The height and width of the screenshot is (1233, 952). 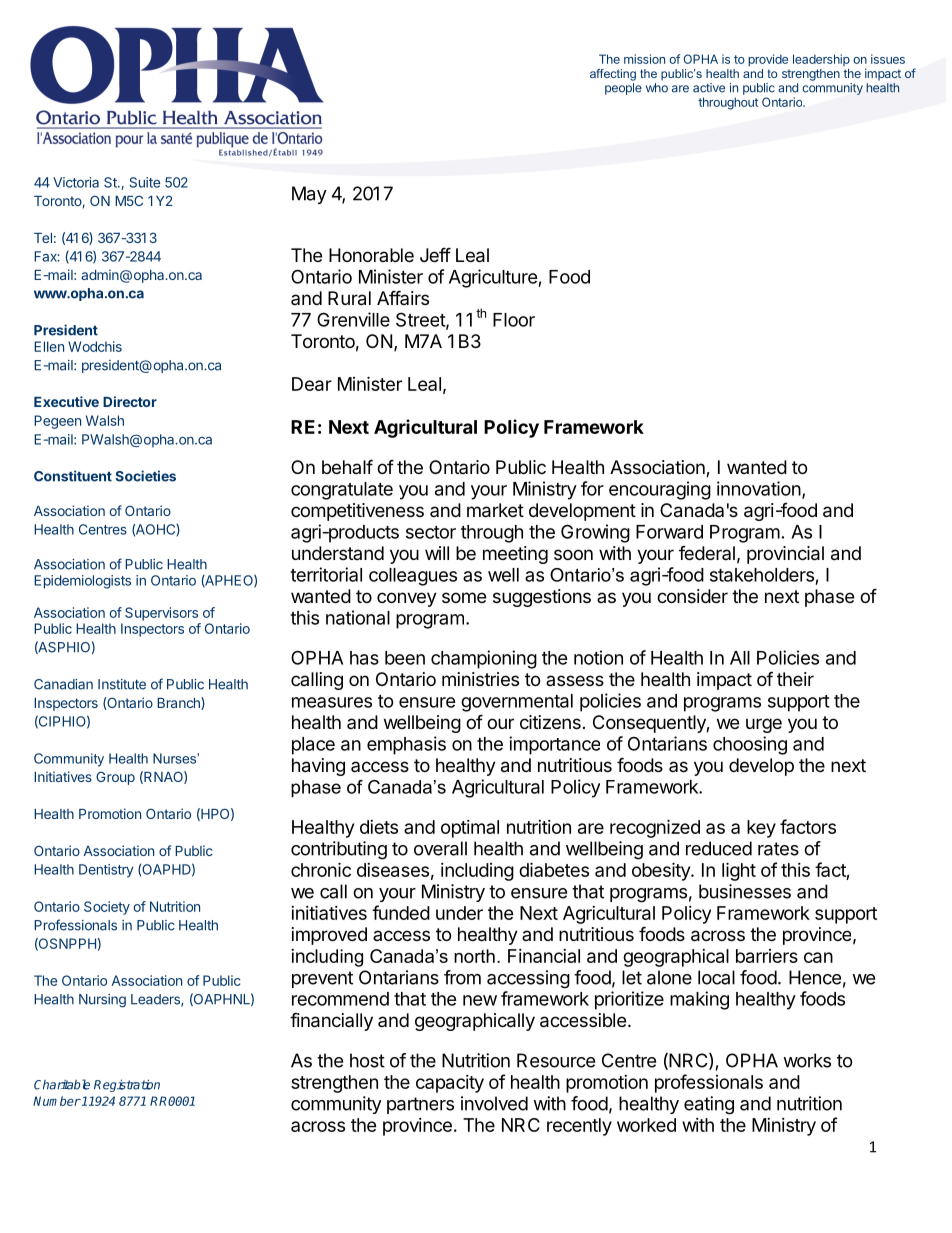 I want to click on optimal, so click(x=470, y=829).
